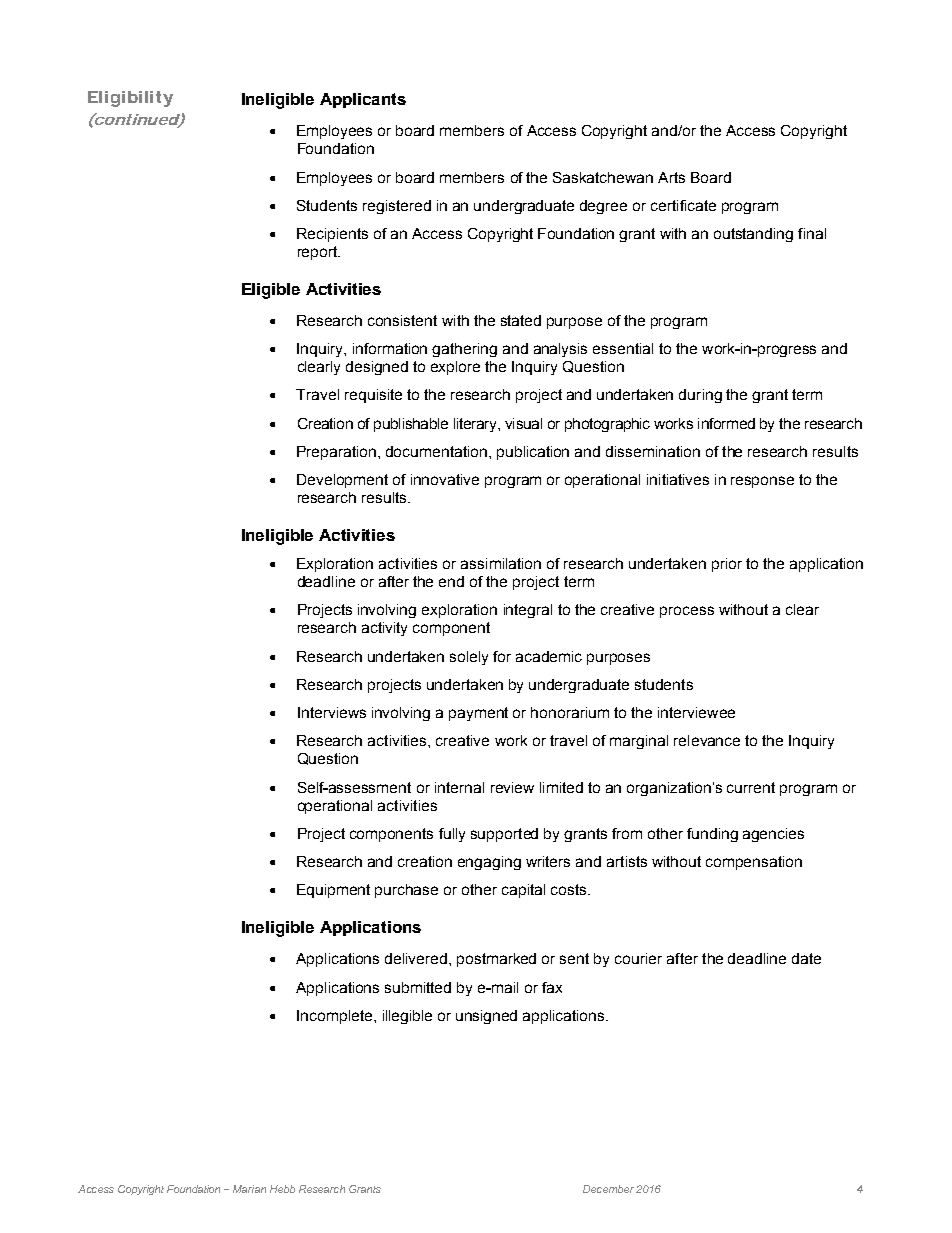 The image size is (952, 1233). What do you see at coordinates (130, 99) in the screenshot?
I see `Eligibility` at bounding box center [130, 99].
